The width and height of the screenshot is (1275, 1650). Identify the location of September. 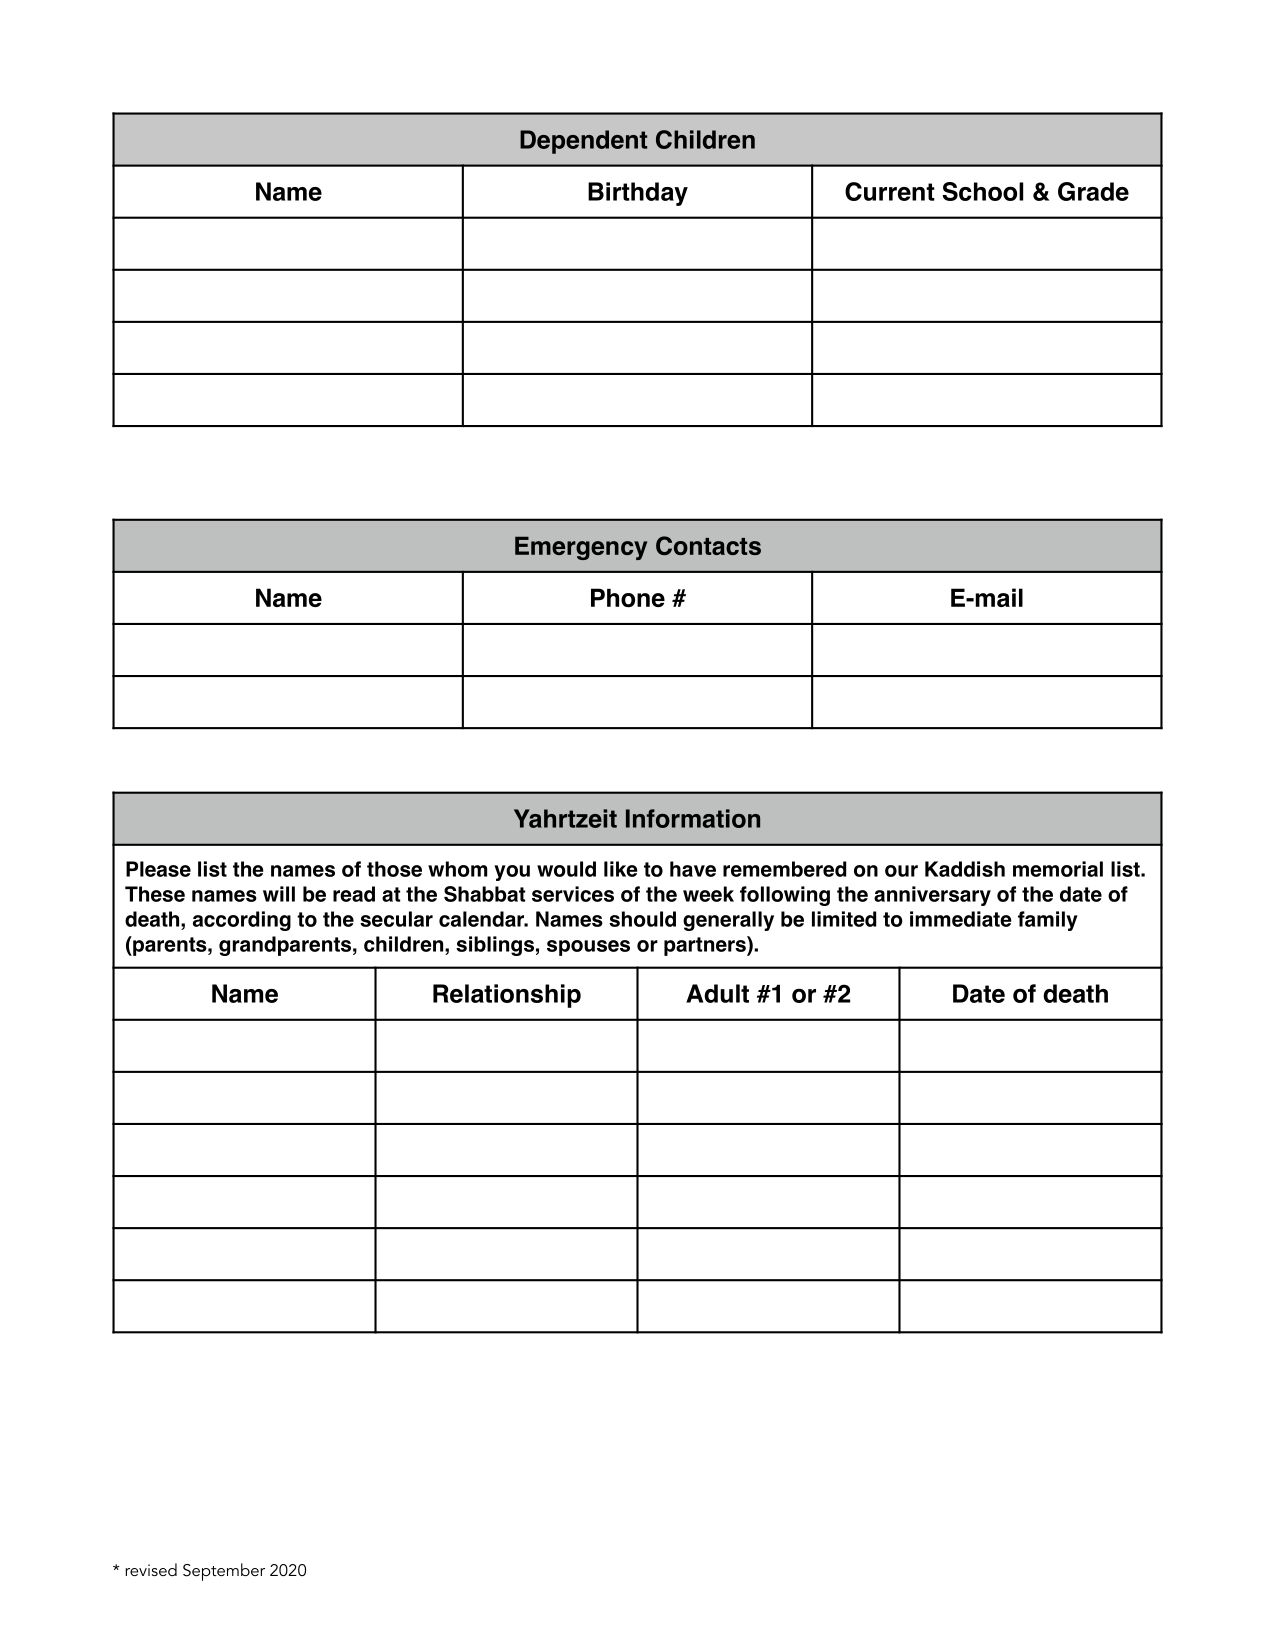
(224, 1572).
